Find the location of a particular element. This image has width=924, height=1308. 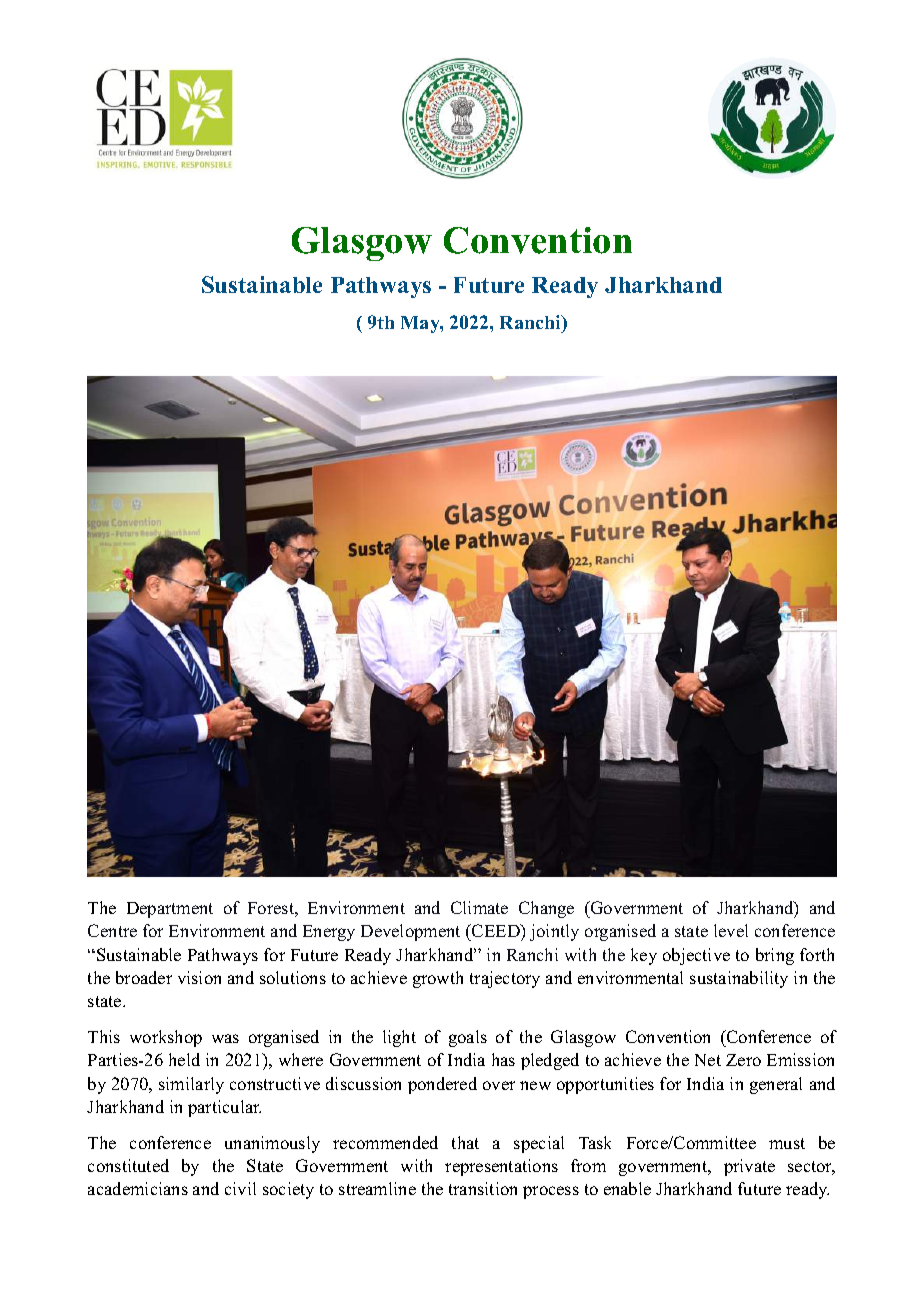

Zero is located at coordinates (743, 1060).
